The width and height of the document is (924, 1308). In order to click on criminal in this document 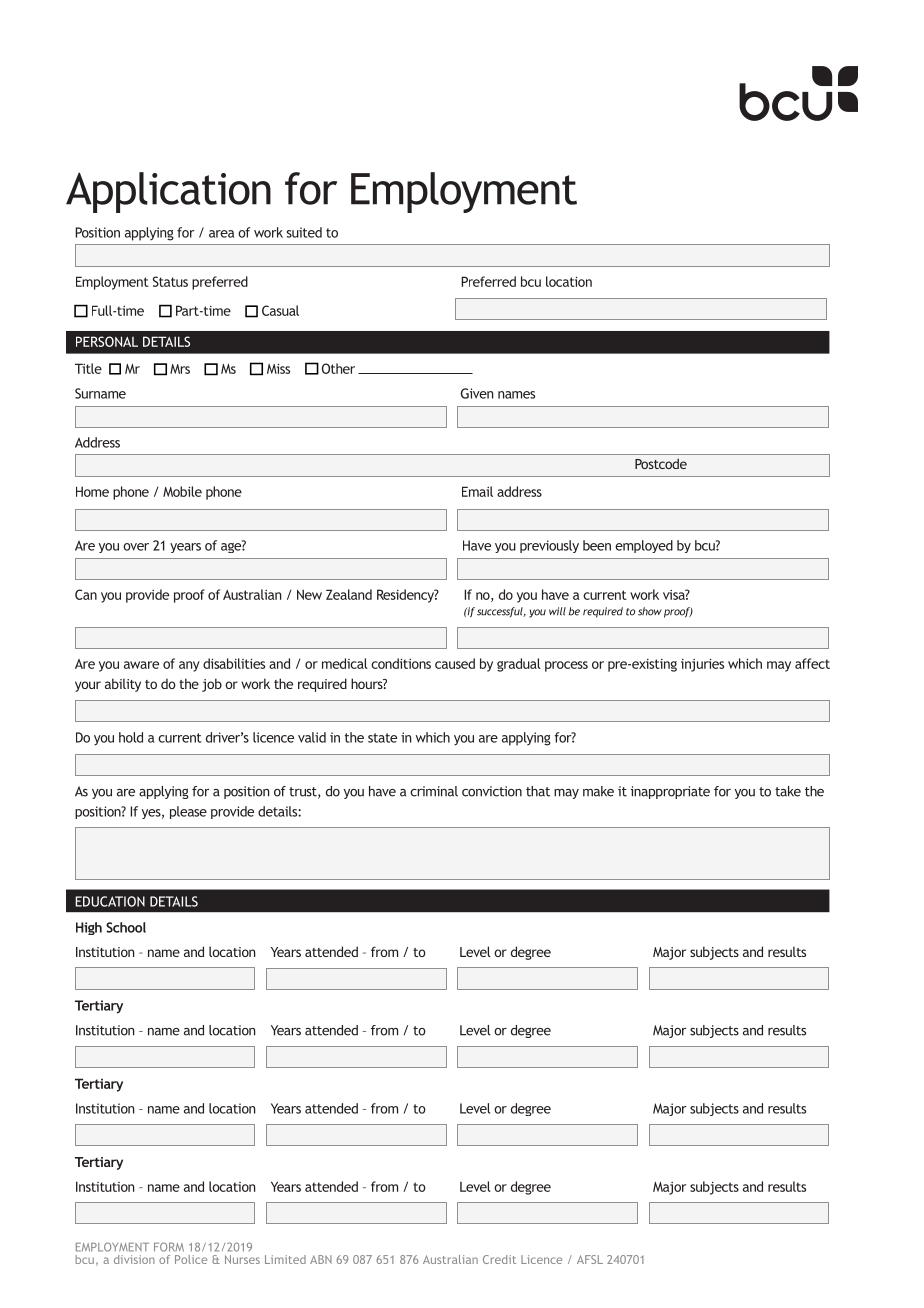, I will do `click(434, 791)`.
